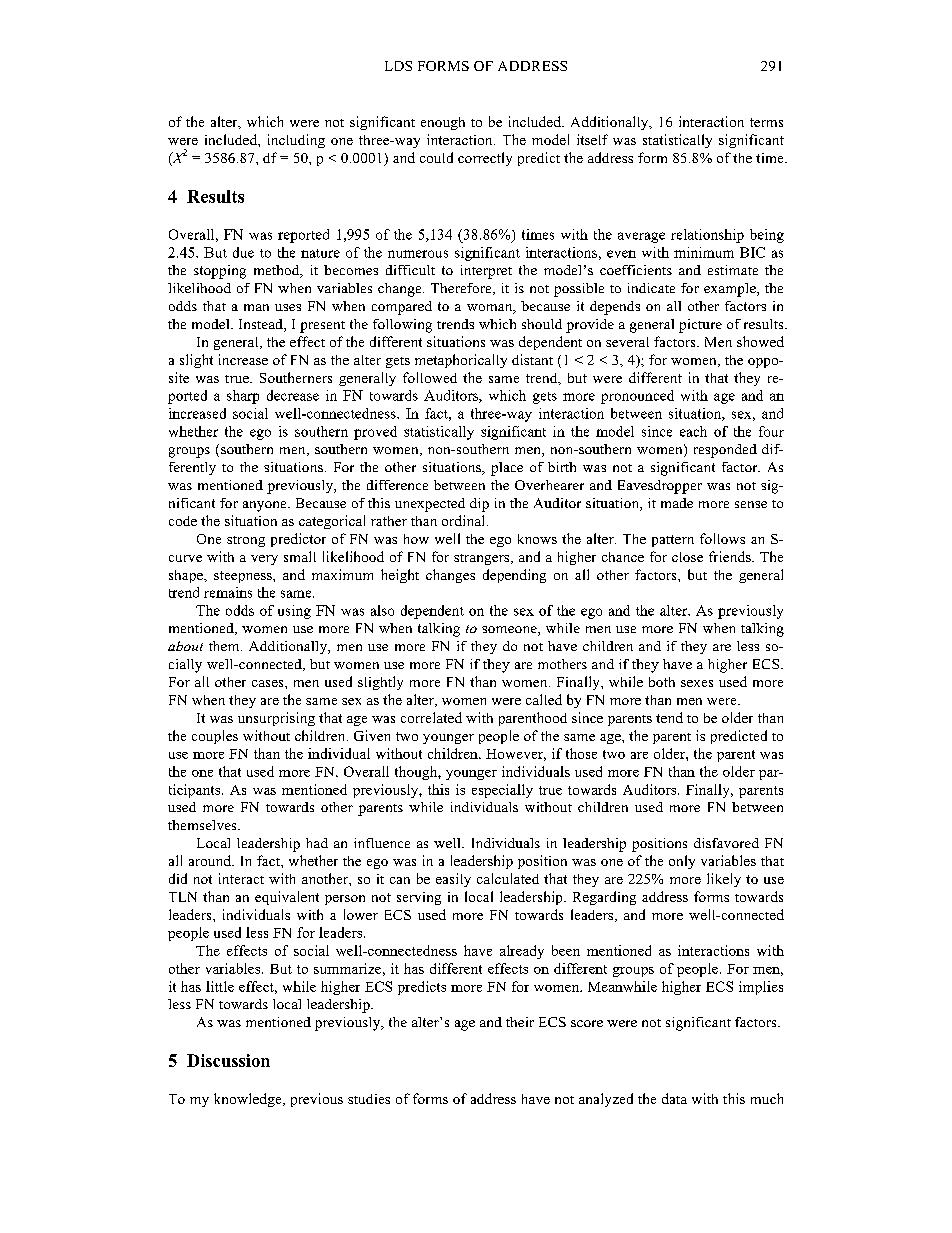  What do you see at coordinates (483, 559) in the document?
I see `strangers` at bounding box center [483, 559].
